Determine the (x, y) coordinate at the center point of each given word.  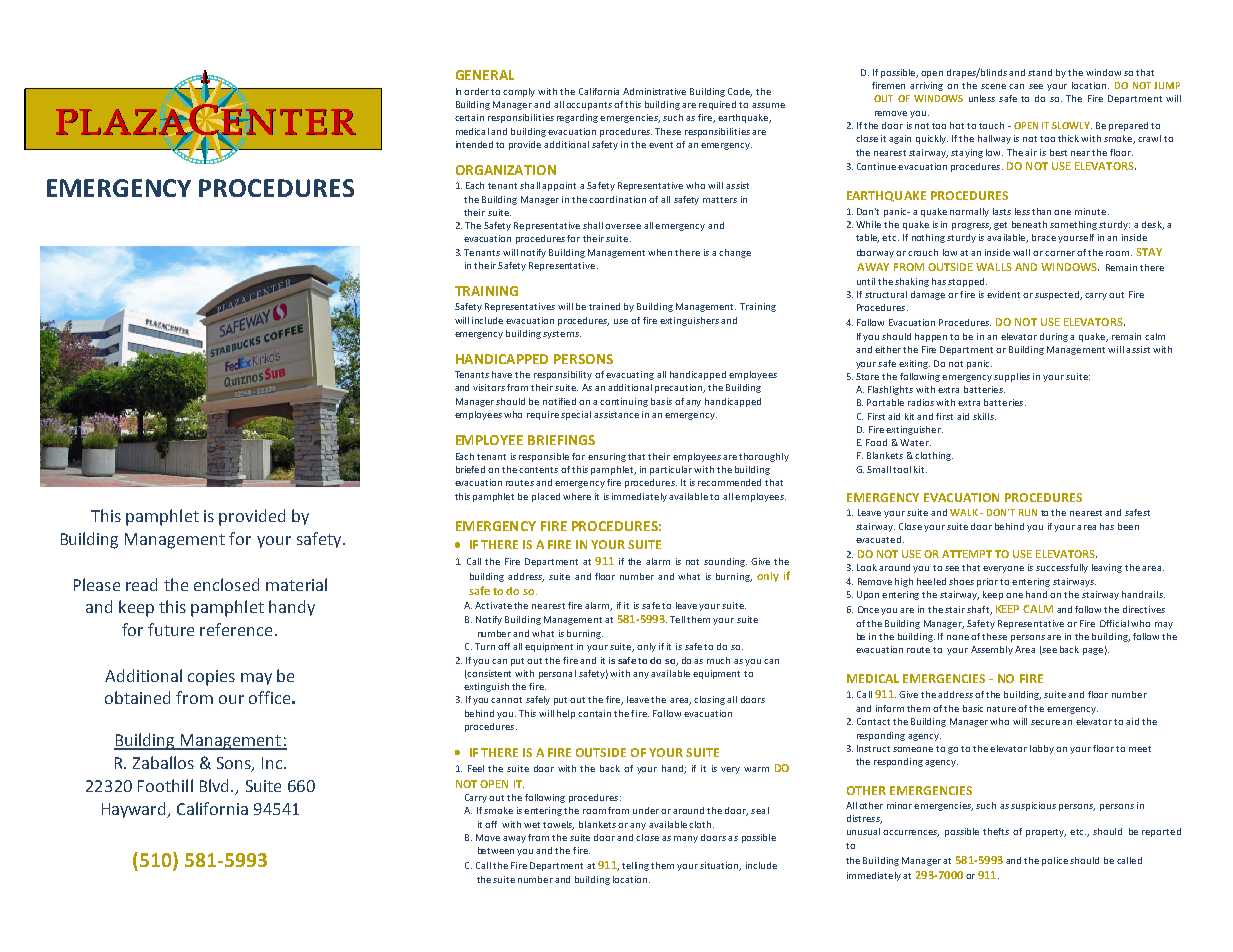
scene (993, 86)
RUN (1028, 512)
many (686, 839)
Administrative (654, 91)
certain (469, 117)
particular (672, 470)
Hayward (135, 810)
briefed (470, 469)
